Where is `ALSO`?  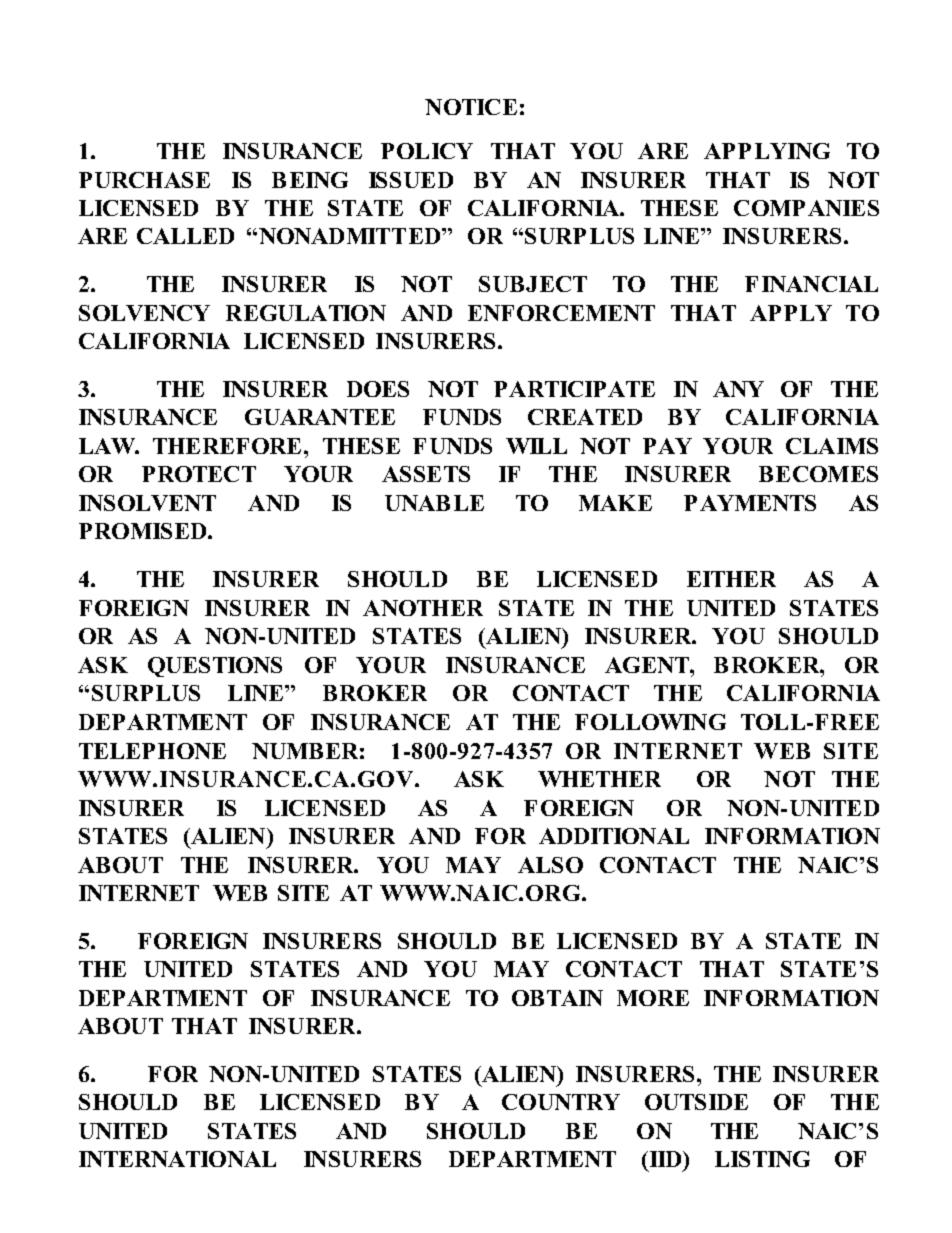 ALSO is located at coordinates (550, 865).
